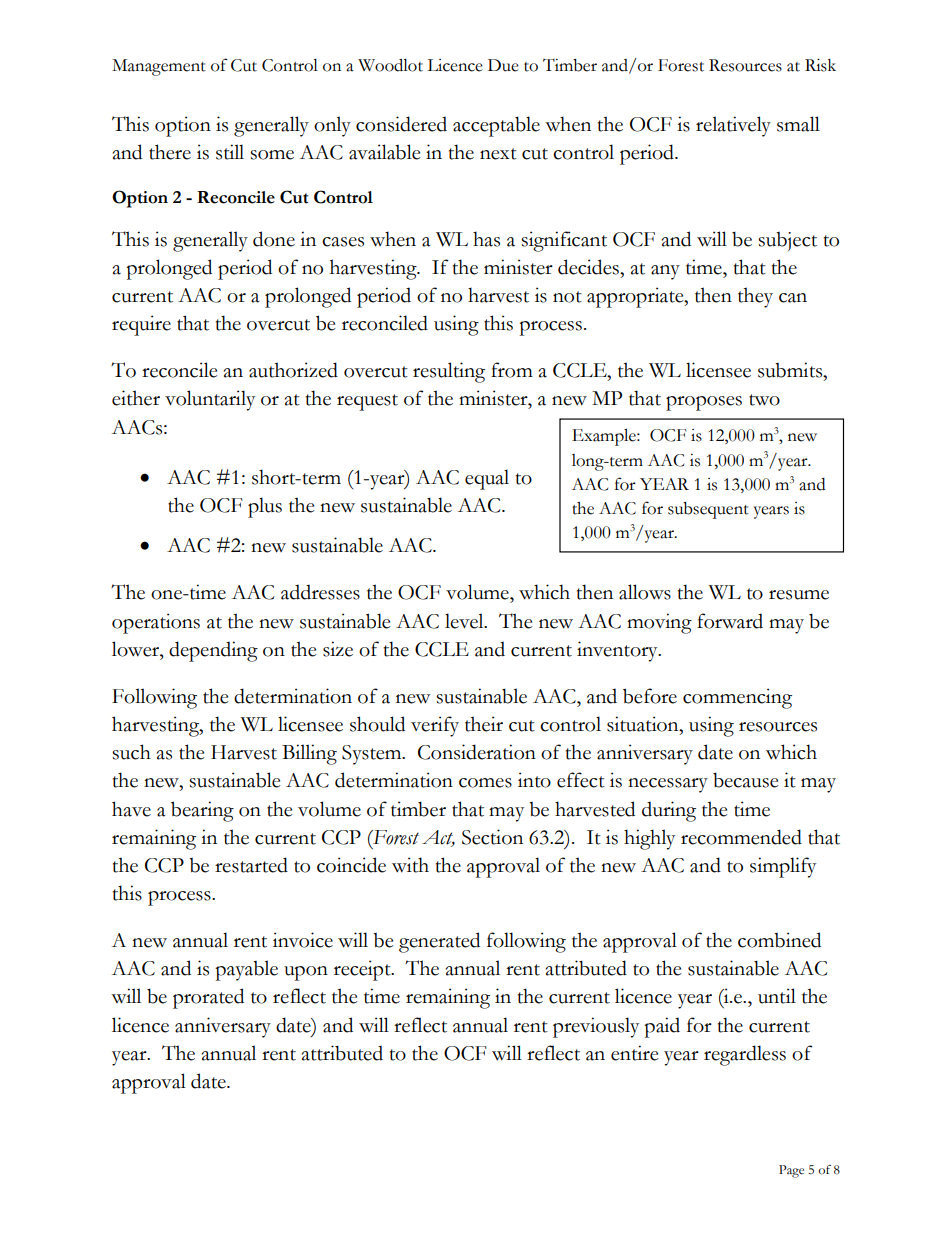 The width and height of the screenshot is (952, 1233). Describe the element at coordinates (485, 783) in the screenshot. I see `comes` at that location.
